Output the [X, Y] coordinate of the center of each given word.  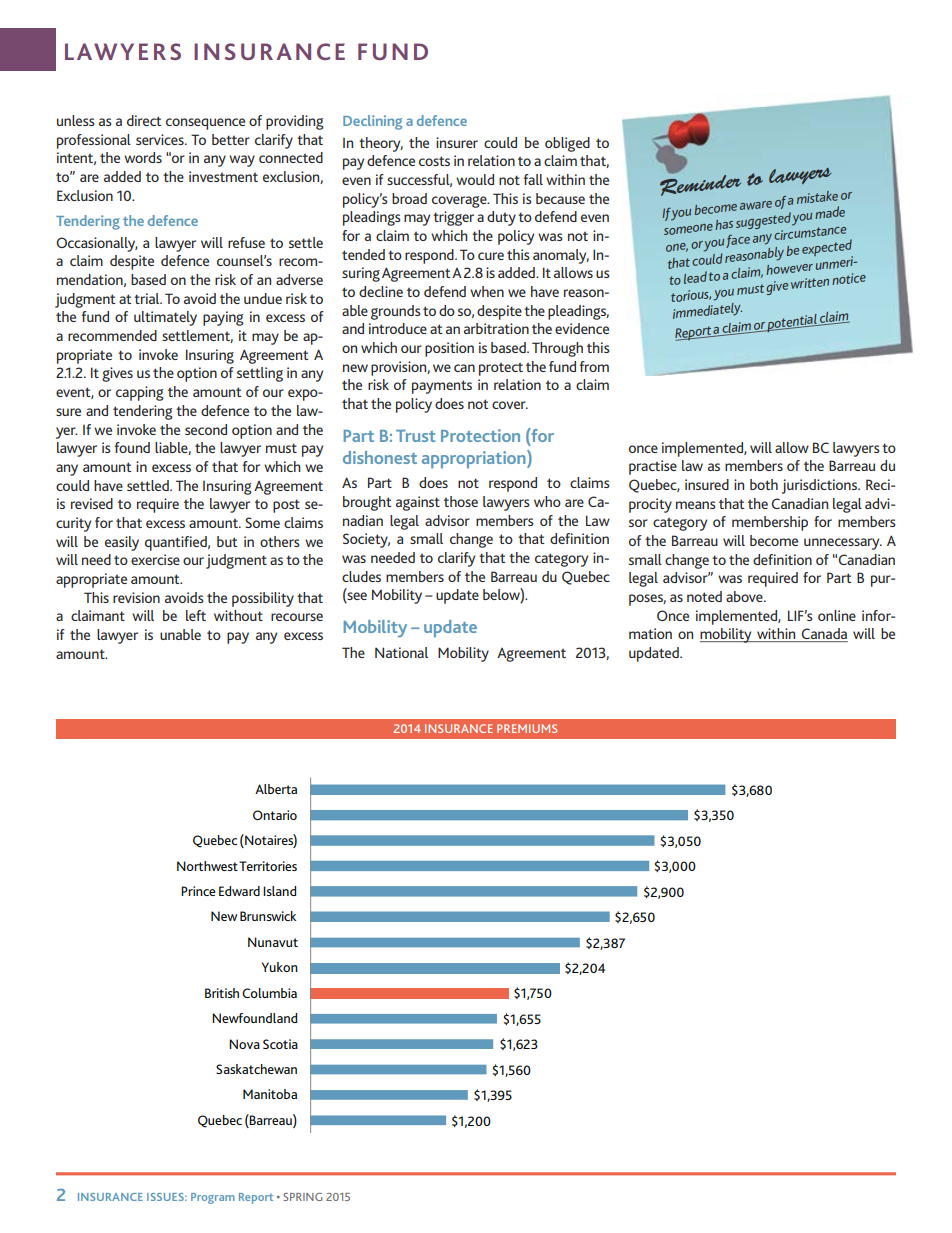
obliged [567, 144]
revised [92, 503]
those [461, 501]
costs [434, 161]
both [764, 484]
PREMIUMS [527, 728]
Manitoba [270, 1094]
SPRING [302, 1197]
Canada [824, 635]
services [161, 139]
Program [213, 1198]
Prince [198, 891]
